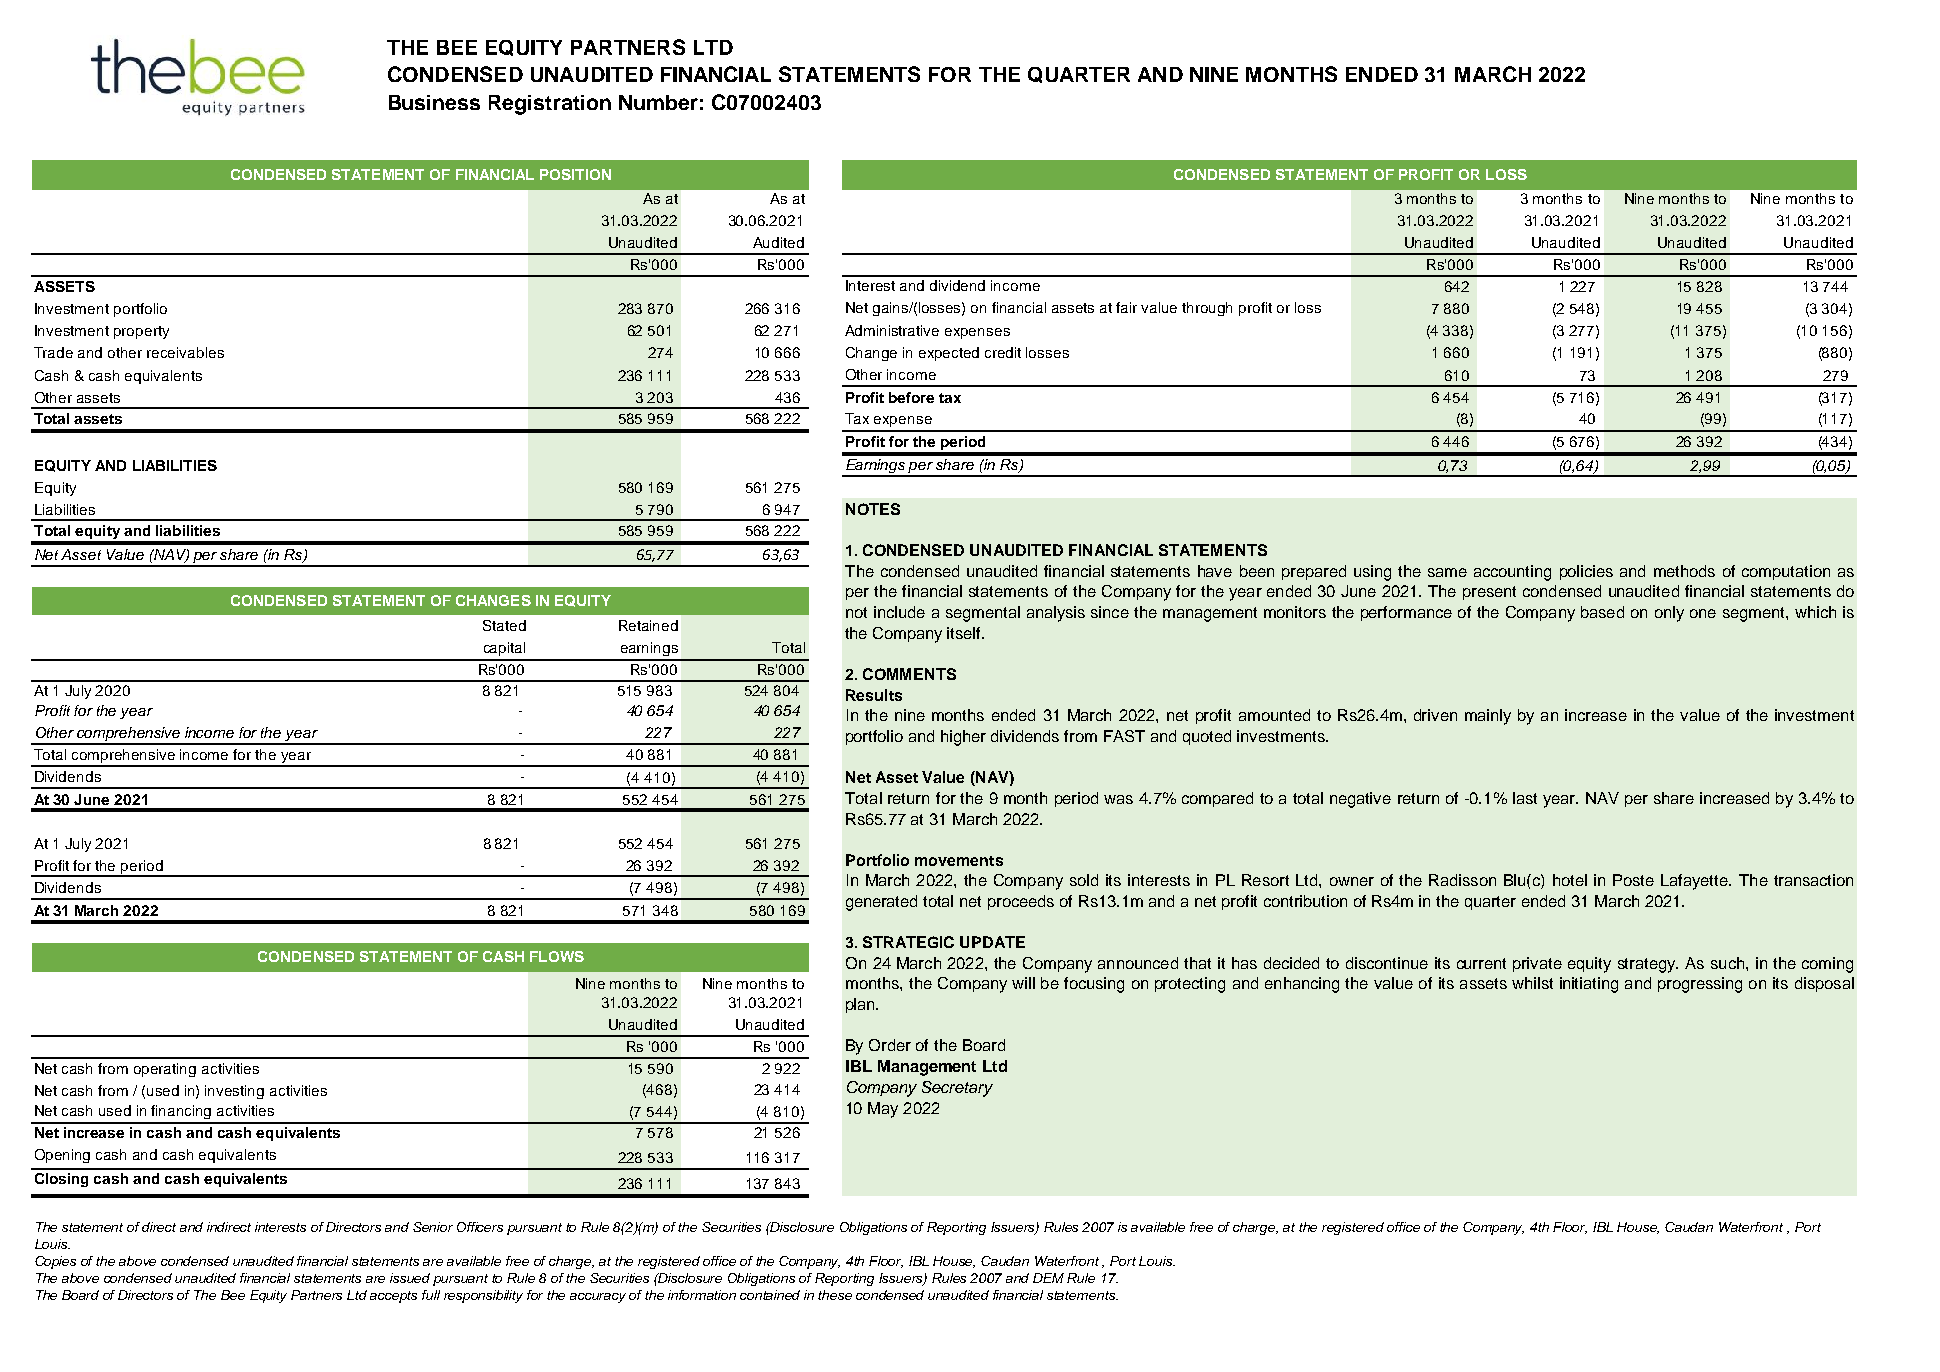  What do you see at coordinates (1589, 985) in the screenshot?
I see `initiating` at bounding box center [1589, 985].
